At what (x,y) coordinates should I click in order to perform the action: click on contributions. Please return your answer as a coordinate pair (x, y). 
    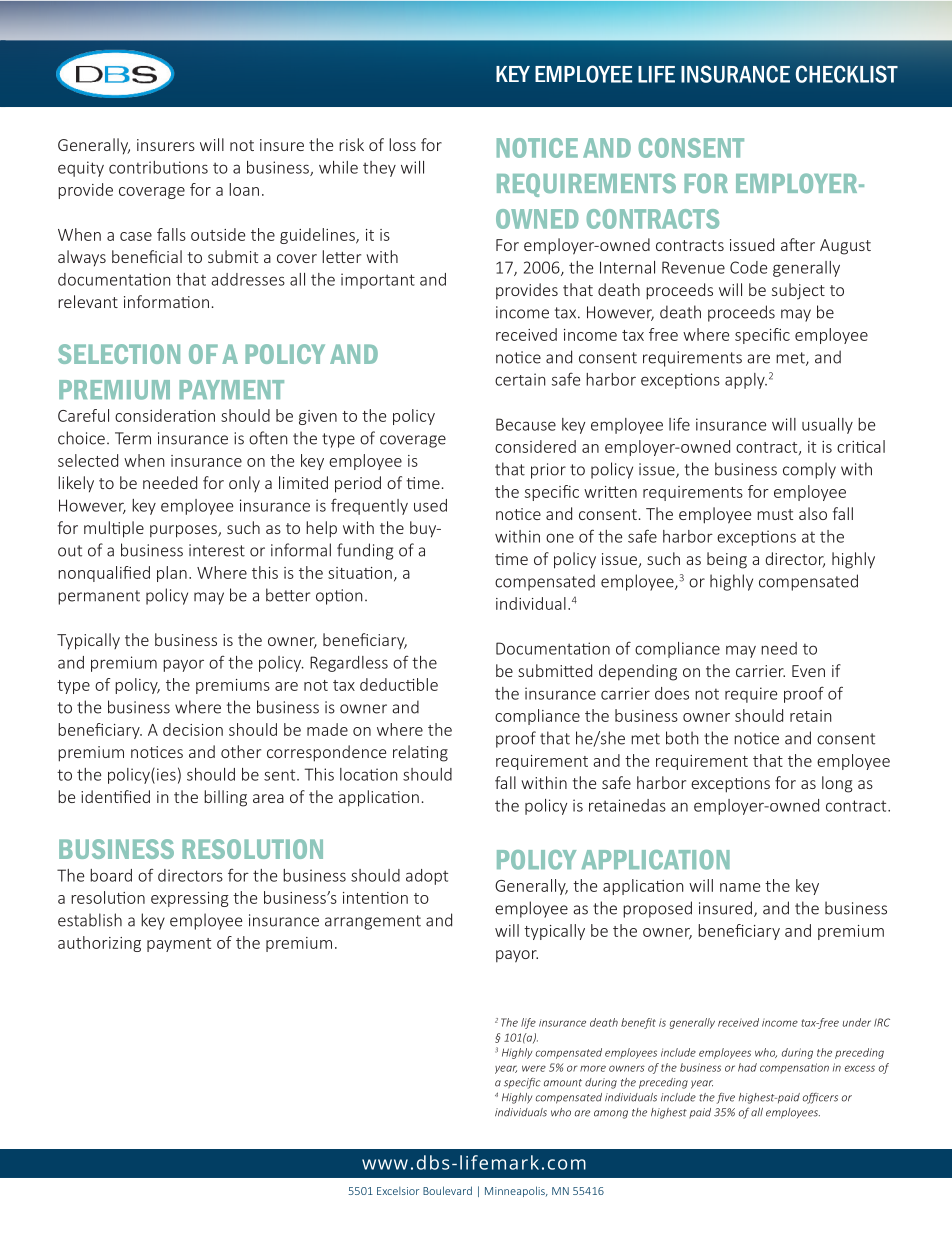
    Looking at the image, I should click on (158, 167).
